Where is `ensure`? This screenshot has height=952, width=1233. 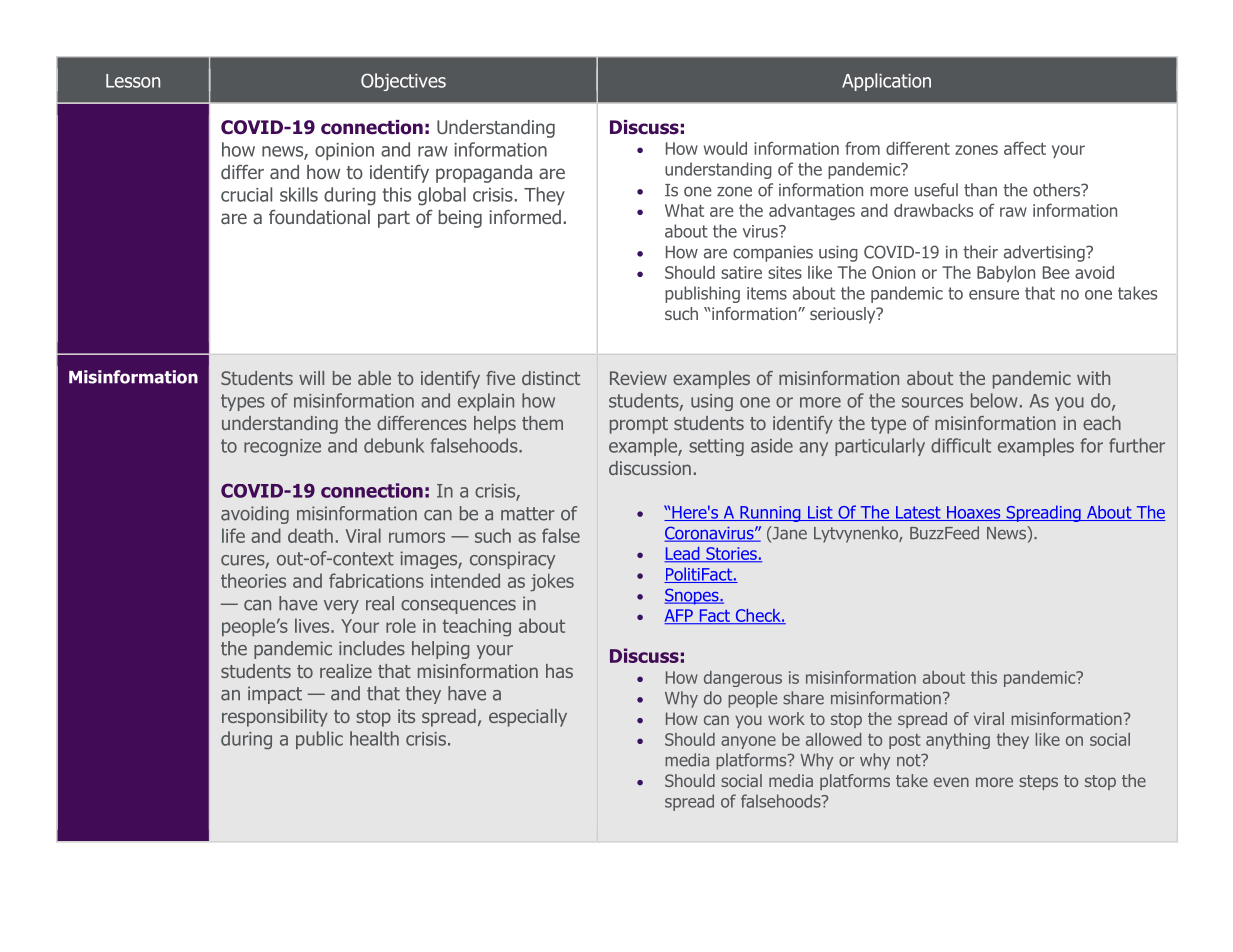
ensure is located at coordinates (994, 295).
